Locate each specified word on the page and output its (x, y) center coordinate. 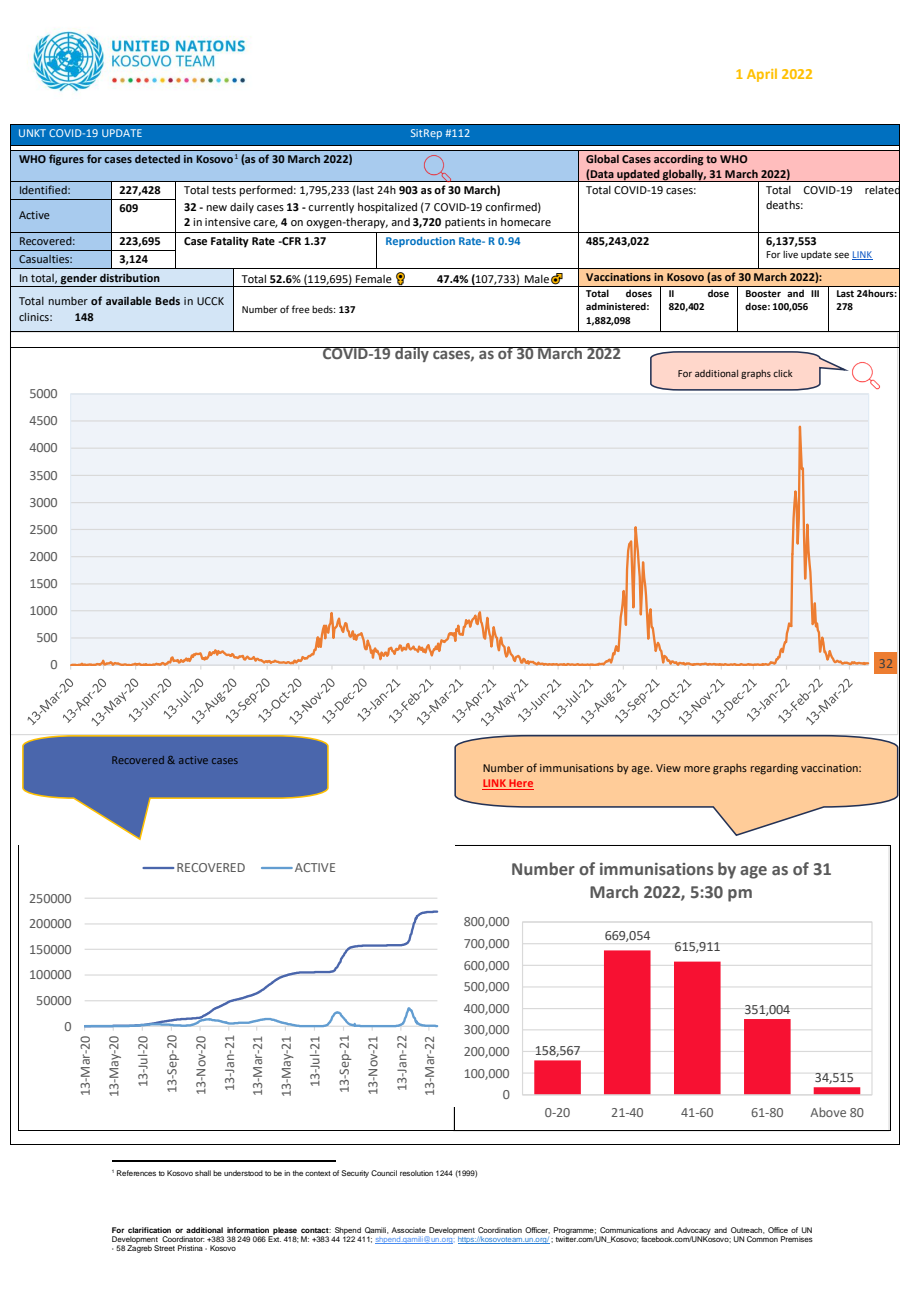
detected (157, 159)
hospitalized (387, 208)
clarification (149, 1230)
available (128, 300)
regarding (774, 769)
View (668, 768)
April (762, 75)
